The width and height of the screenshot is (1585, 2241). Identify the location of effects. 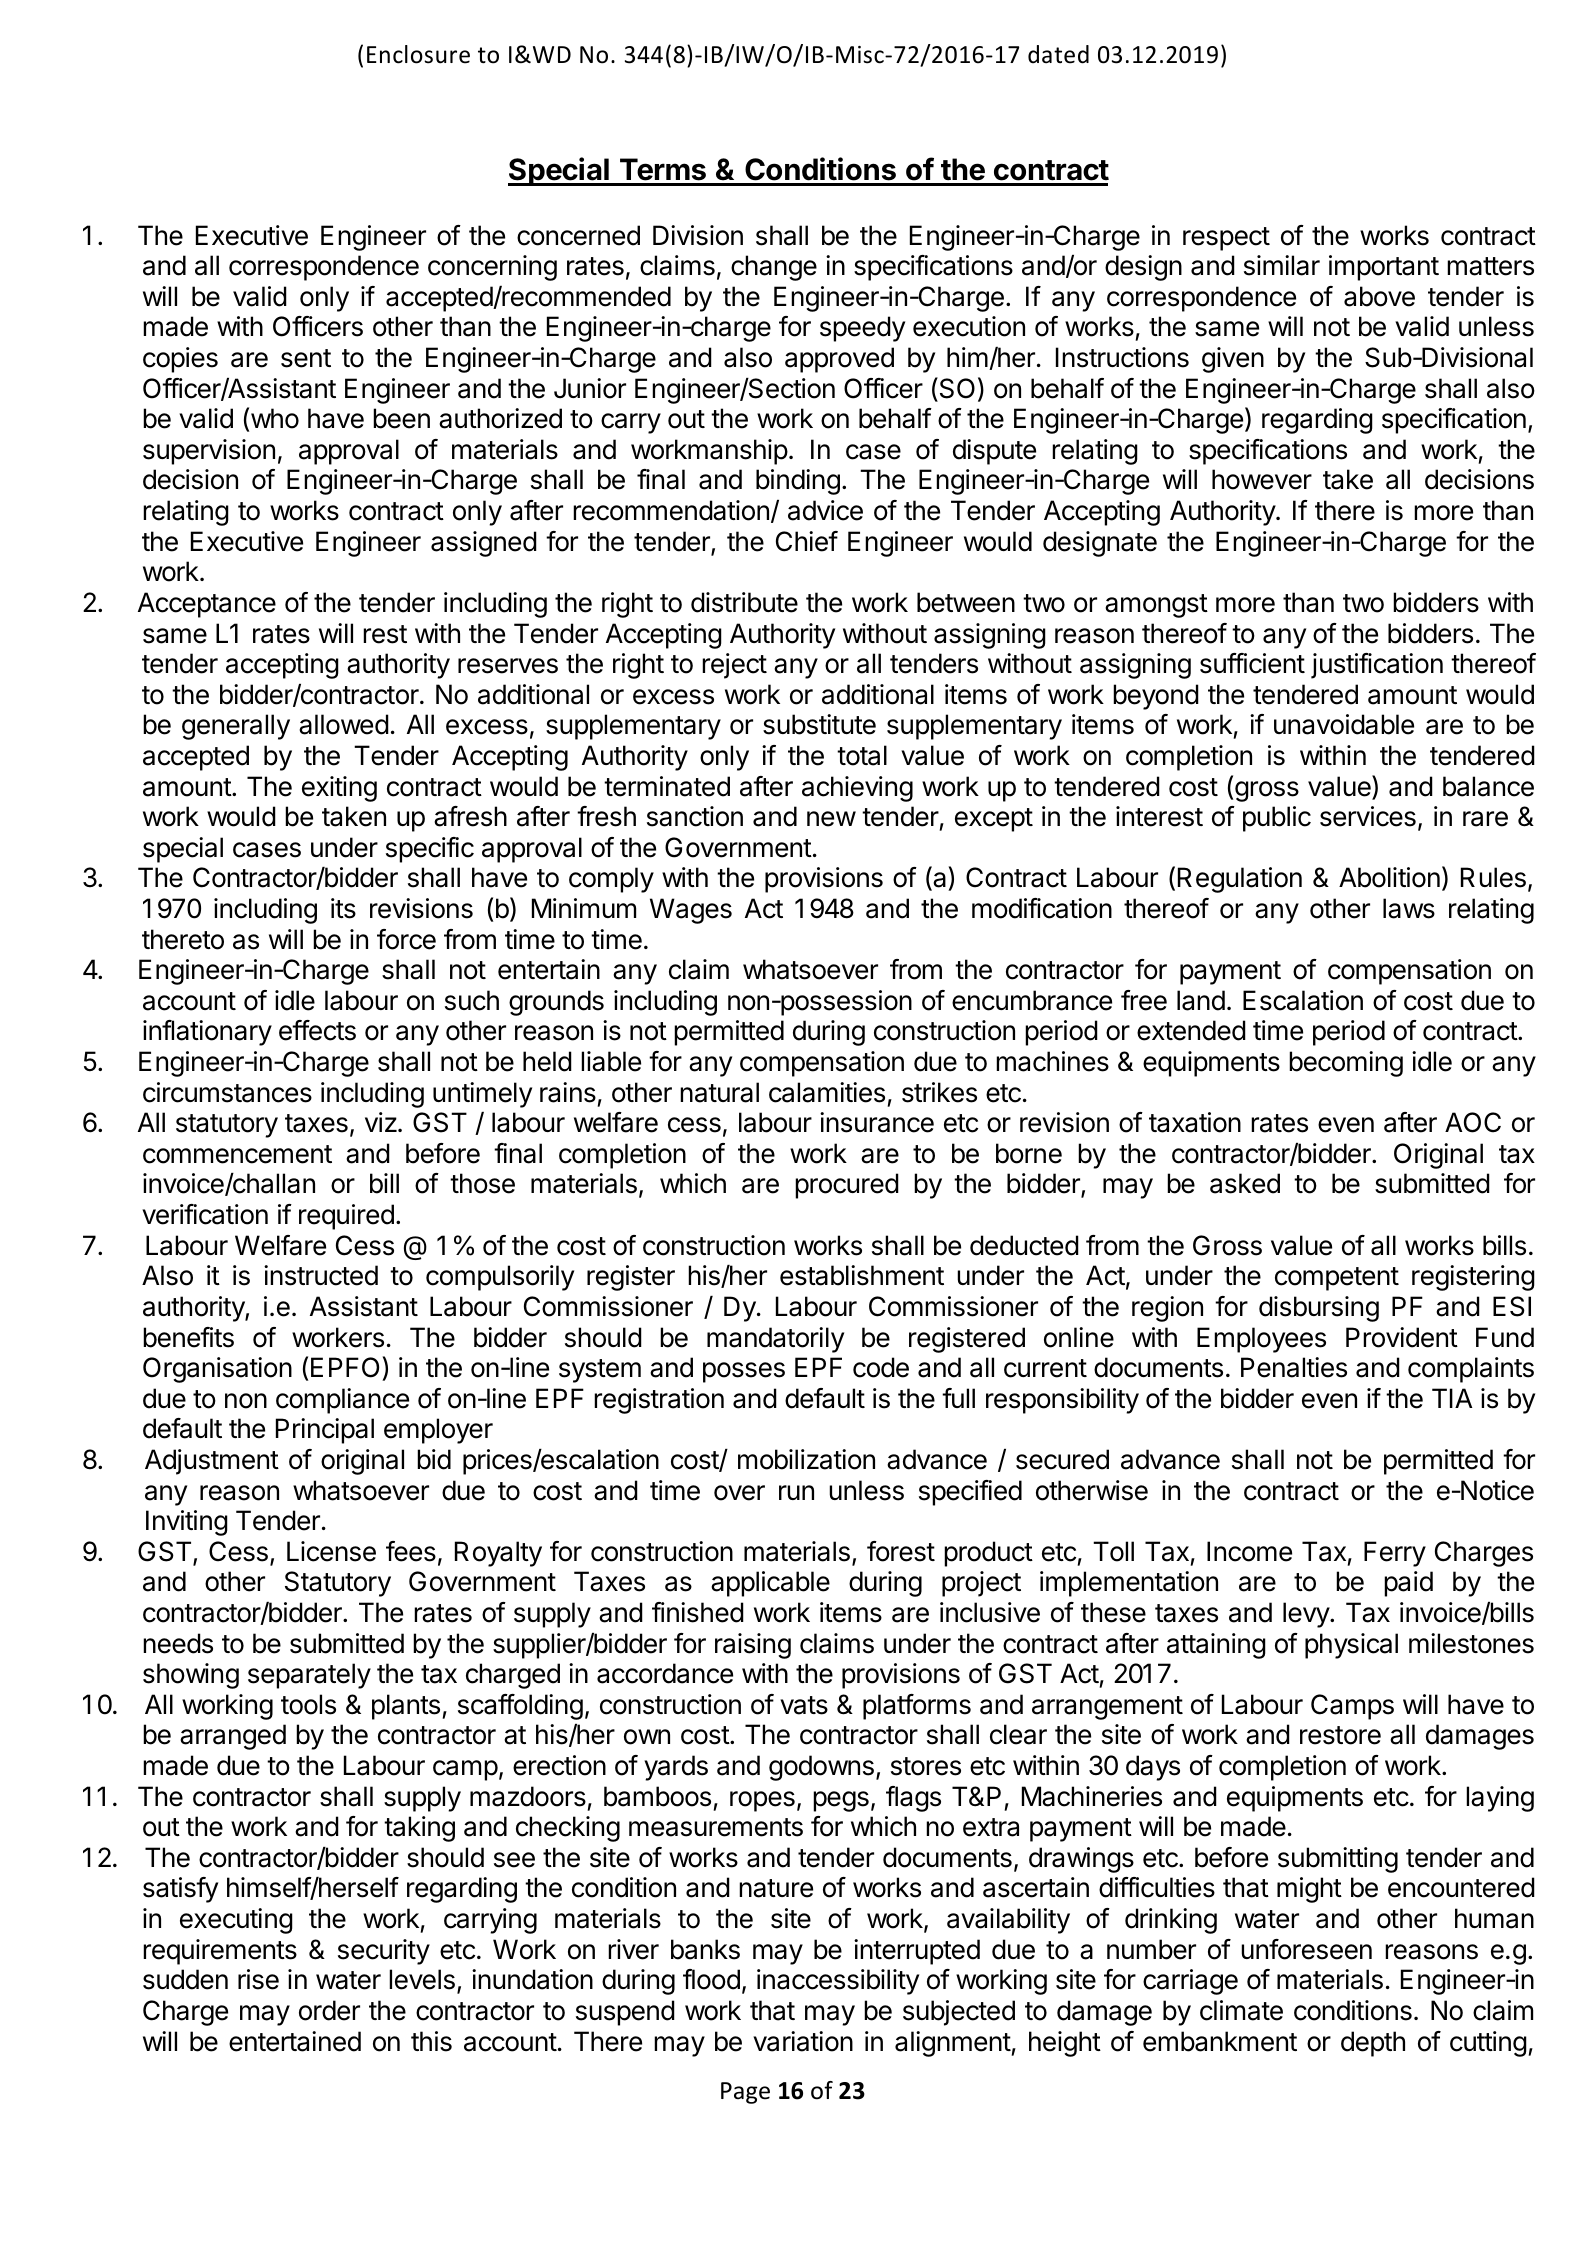
(317, 1030).
